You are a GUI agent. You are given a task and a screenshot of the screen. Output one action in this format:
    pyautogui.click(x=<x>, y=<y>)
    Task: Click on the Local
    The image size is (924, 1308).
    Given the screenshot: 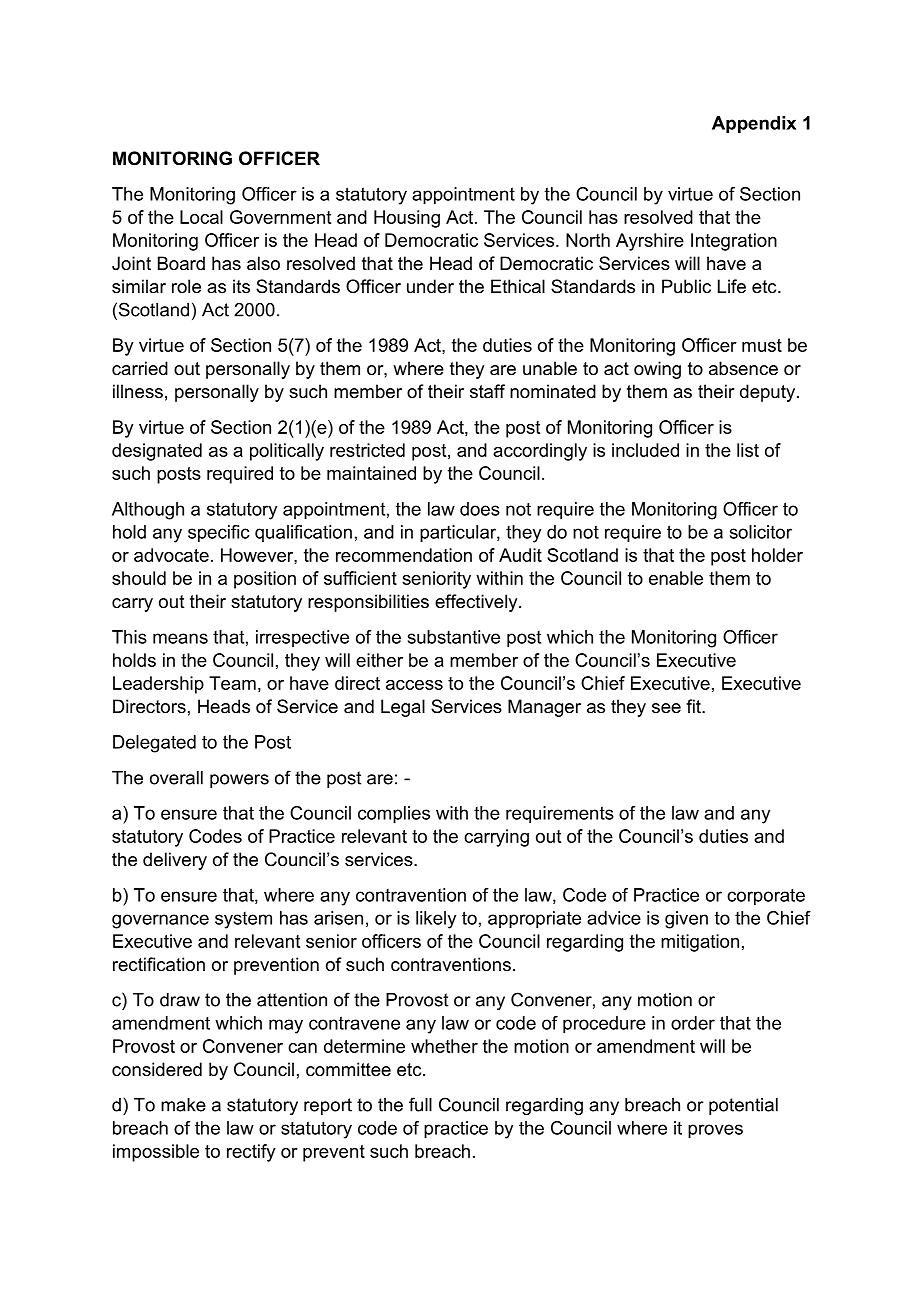 What is the action you would take?
    pyautogui.click(x=201, y=217)
